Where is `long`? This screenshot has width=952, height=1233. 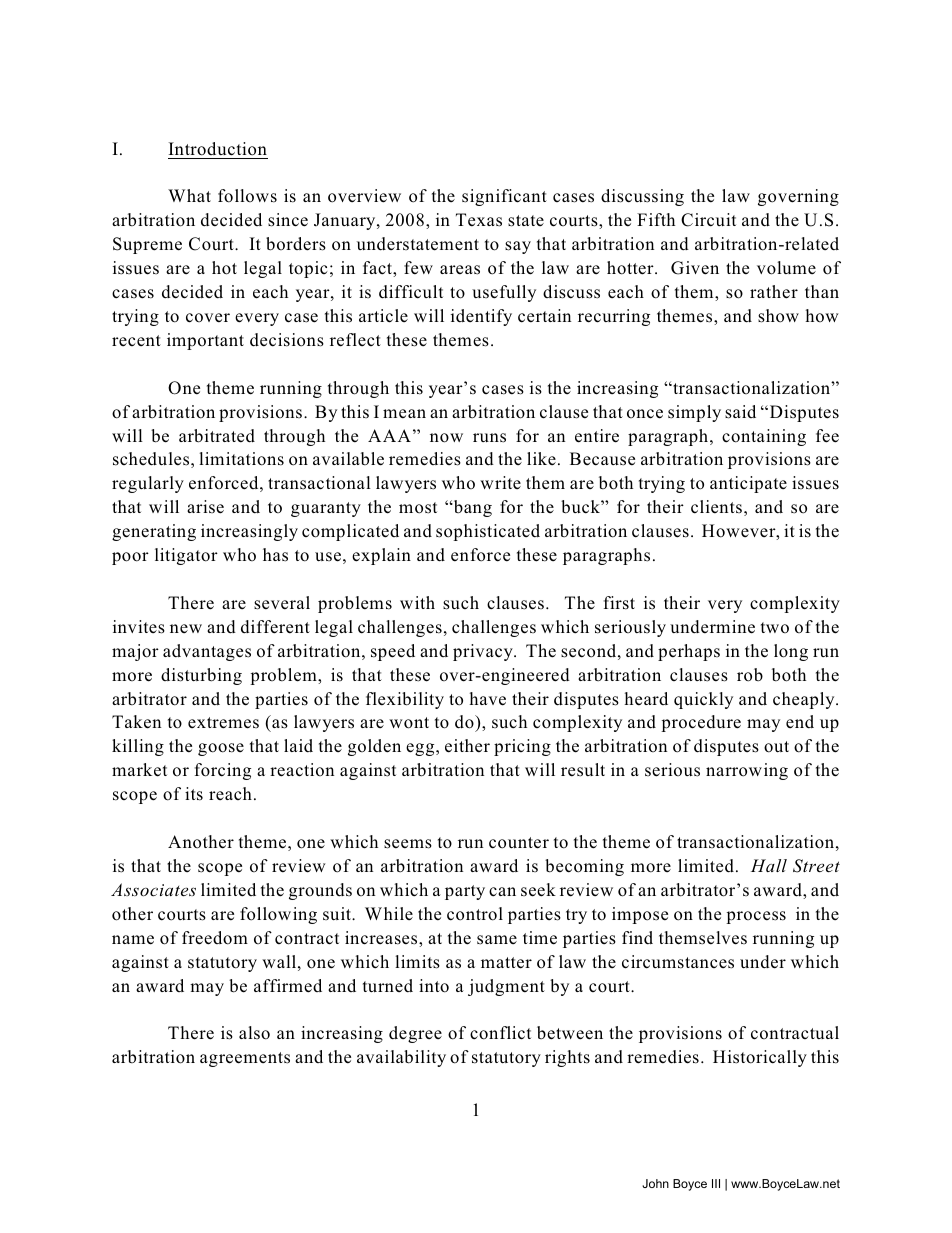 long is located at coordinates (791, 652).
